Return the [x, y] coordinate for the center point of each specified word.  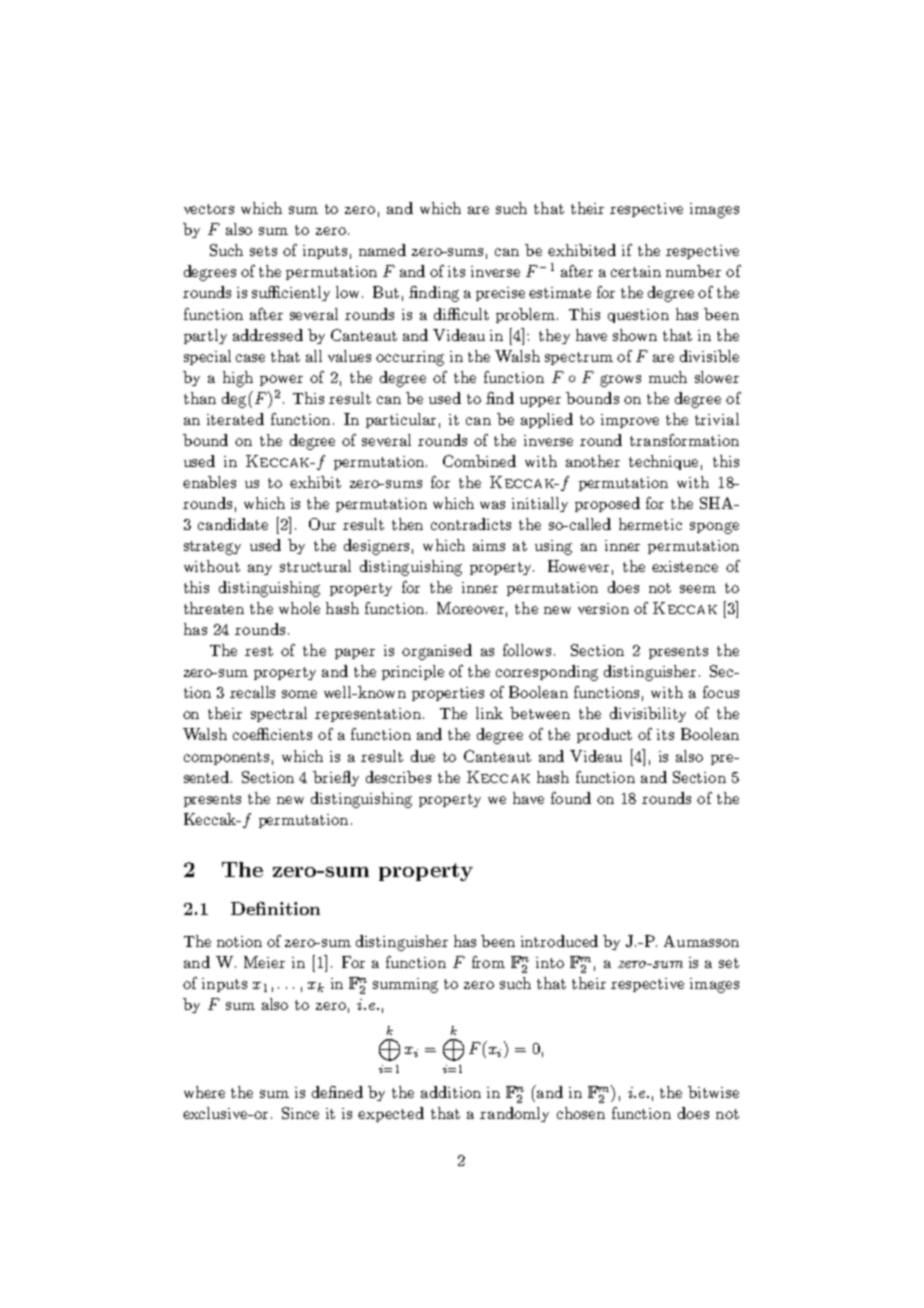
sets [263, 251]
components [226, 758]
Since [300, 1113]
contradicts [471, 524]
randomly [514, 1114]
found [571, 798]
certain [636, 271]
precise [500, 294]
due [423, 756]
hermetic [650, 524]
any [260, 569]
